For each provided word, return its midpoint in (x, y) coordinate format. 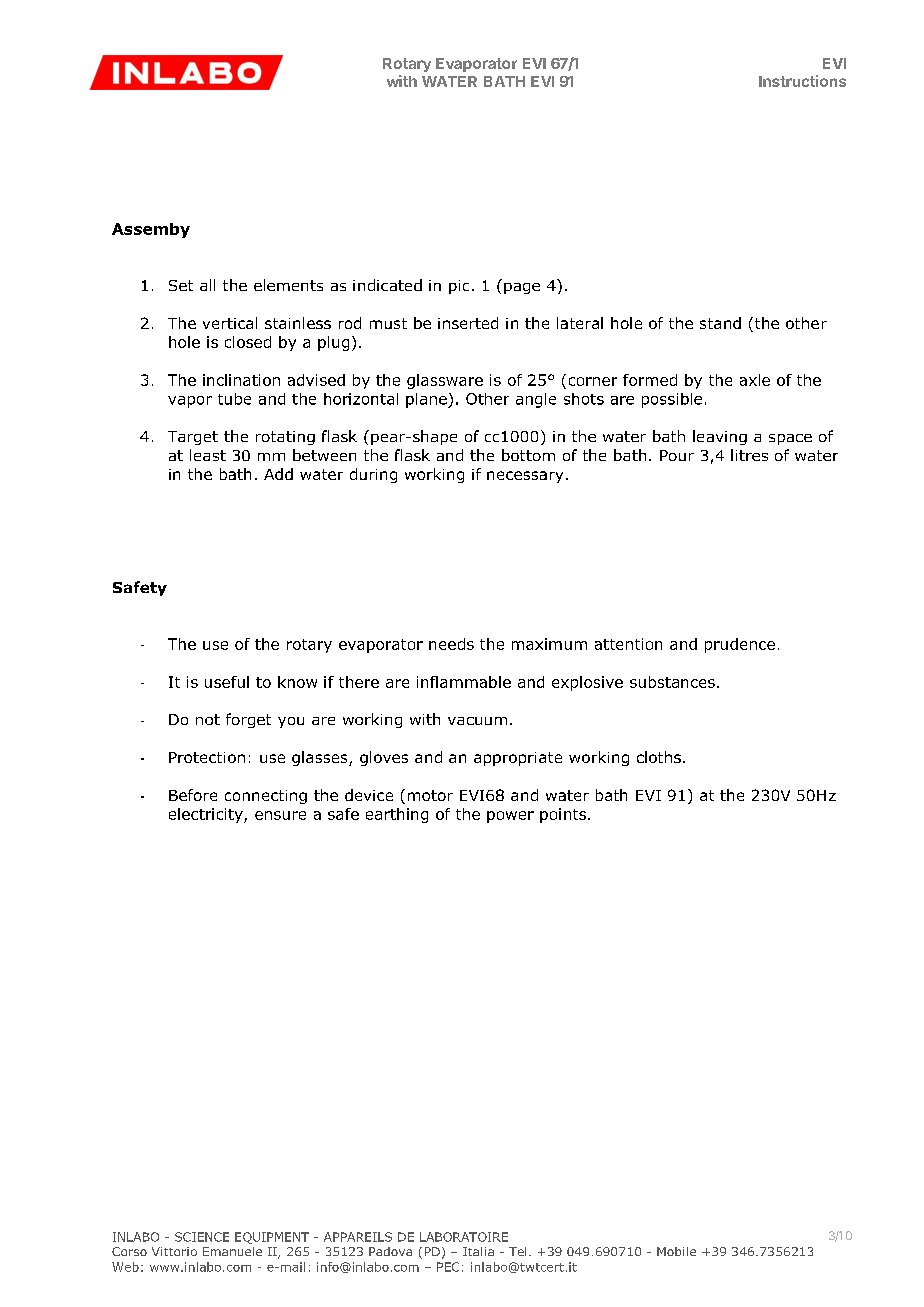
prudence (740, 645)
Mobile (676, 1251)
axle (755, 380)
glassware (445, 381)
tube (234, 399)
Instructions (802, 81)
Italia (478, 1251)
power (510, 817)
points (563, 815)
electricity (207, 815)
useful (227, 682)
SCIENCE (202, 1237)
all (207, 285)
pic (459, 287)
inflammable (464, 682)
